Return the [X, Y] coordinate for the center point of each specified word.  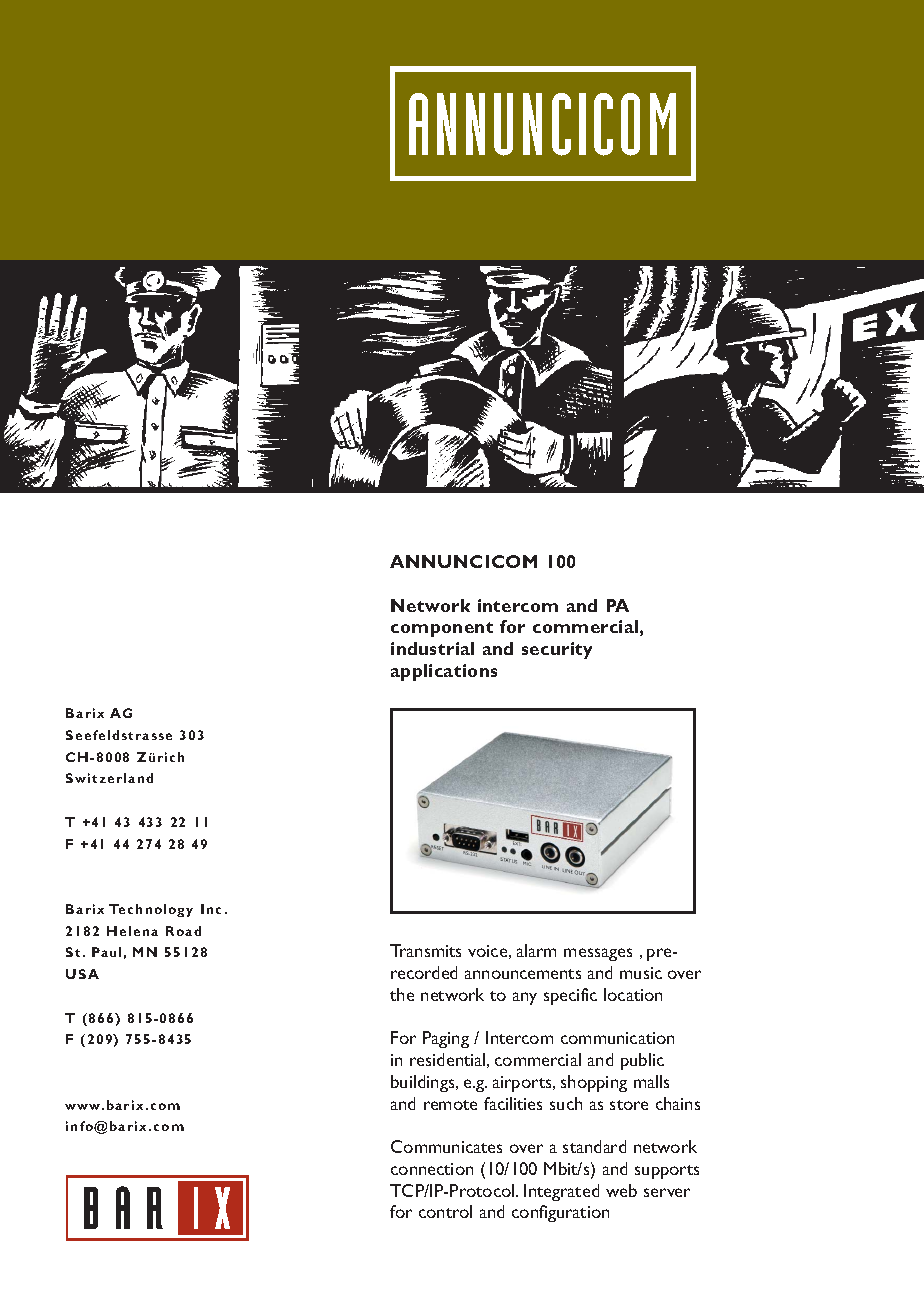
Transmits [425, 950]
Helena [132, 931]
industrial [432, 648]
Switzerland [109, 778]
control [445, 1211]
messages [598, 954]
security [557, 650]
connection [432, 1169]
